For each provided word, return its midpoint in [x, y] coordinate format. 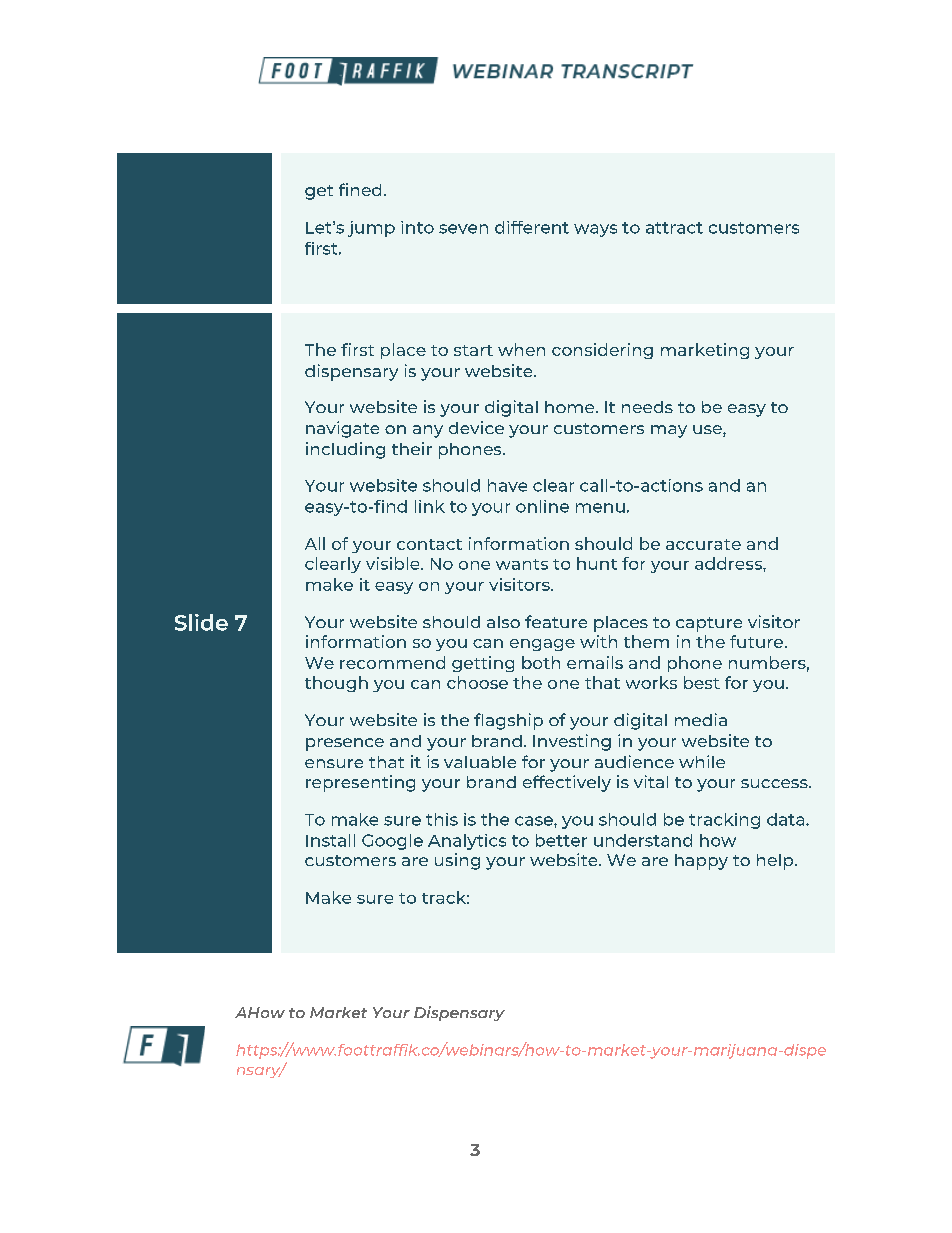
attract [674, 228]
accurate [703, 544]
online [542, 506]
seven [463, 229]
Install [330, 840]
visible [394, 563]
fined [360, 189]
